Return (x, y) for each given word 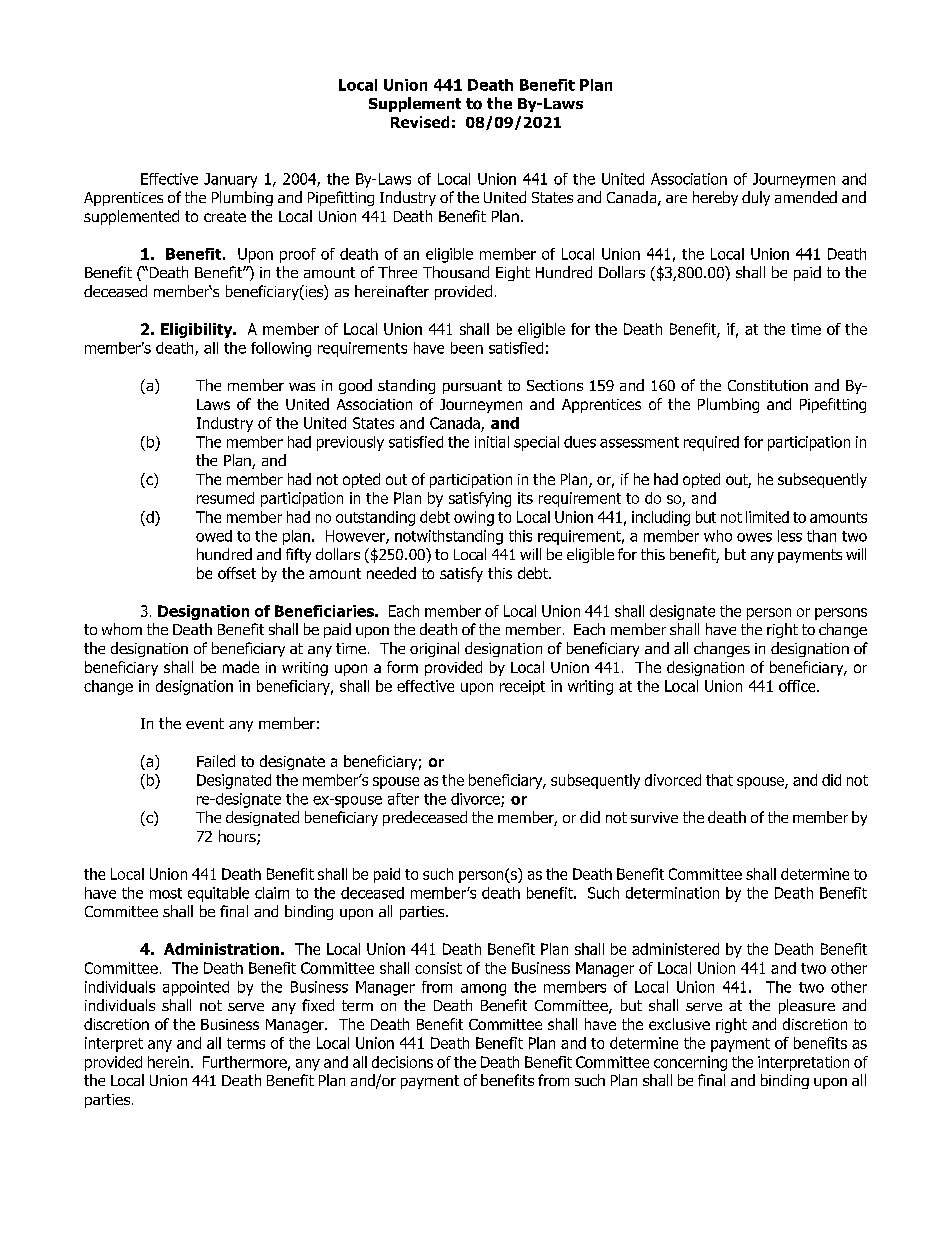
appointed (196, 988)
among (483, 990)
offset (237, 573)
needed (391, 573)
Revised (420, 122)
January (230, 180)
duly (756, 198)
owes (754, 537)
